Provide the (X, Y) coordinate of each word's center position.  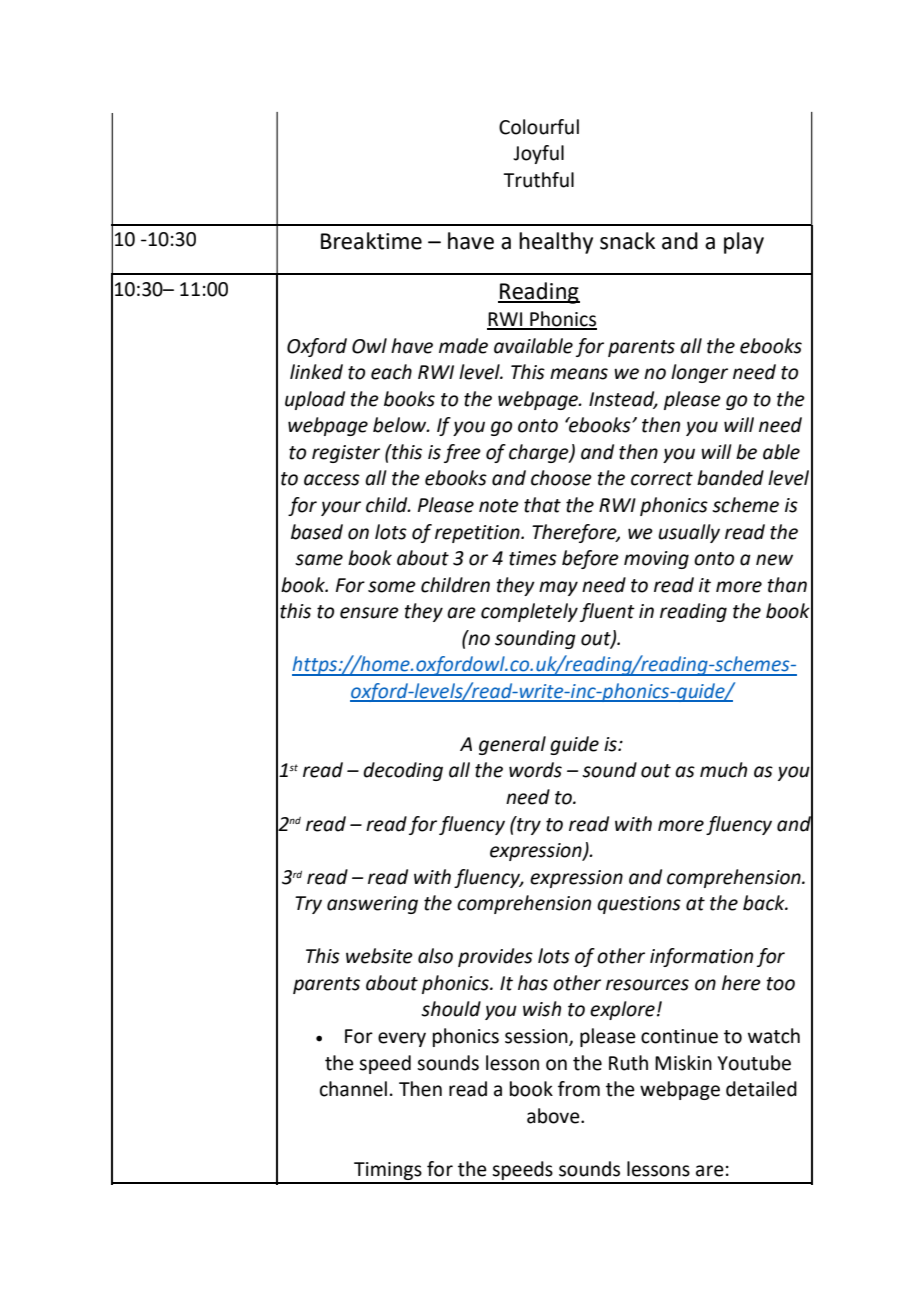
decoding (403, 771)
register (346, 454)
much (723, 770)
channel (353, 1089)
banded (730, 478)
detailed (761, 1089)
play (744, 243)
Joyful (538, 154)
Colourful (539, 127)
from (579, 1089)
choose (561, 478)
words (535, 770)
